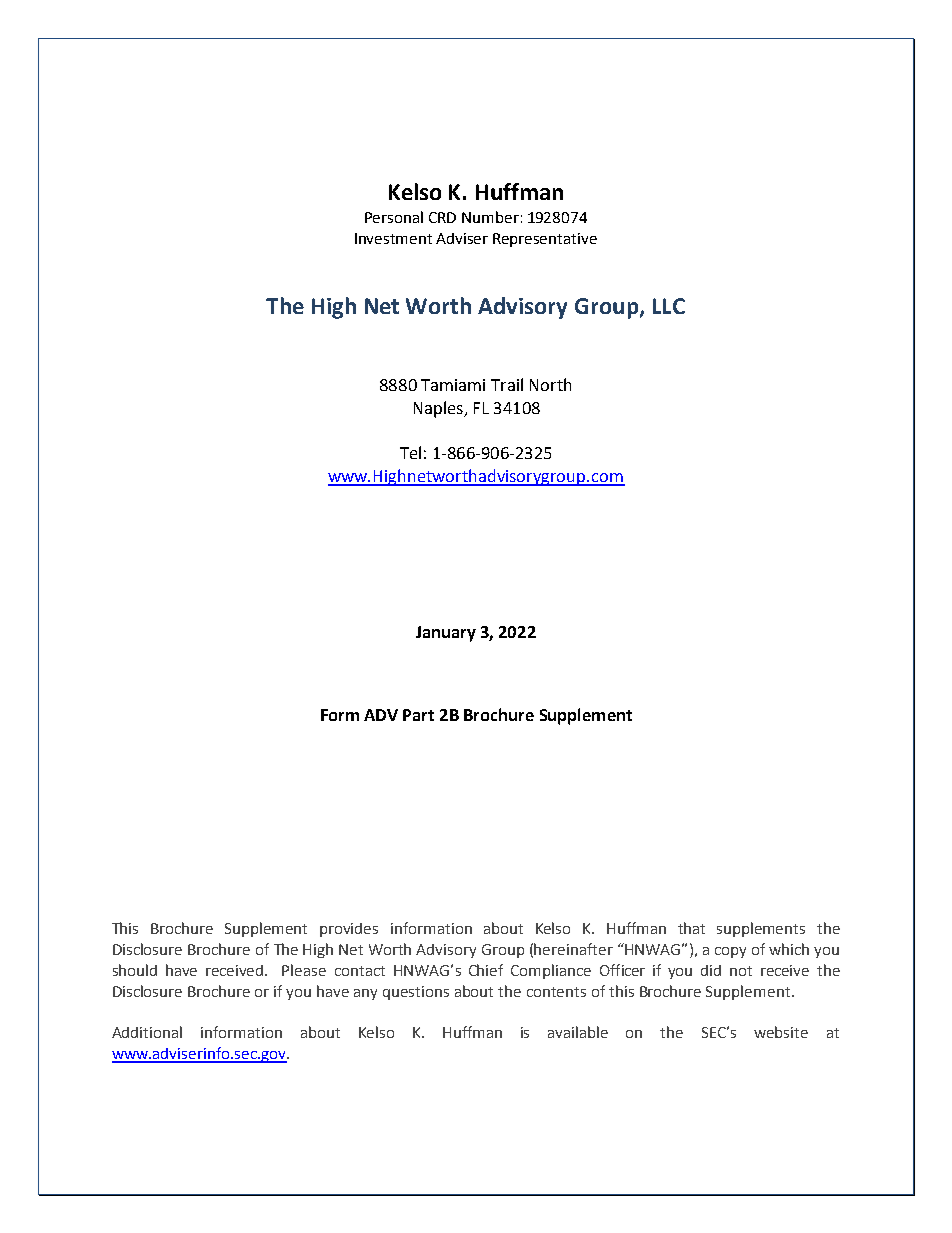  Describe the element at coordinates (442, 217) in the screenshot. I see `CRD` at that location.
